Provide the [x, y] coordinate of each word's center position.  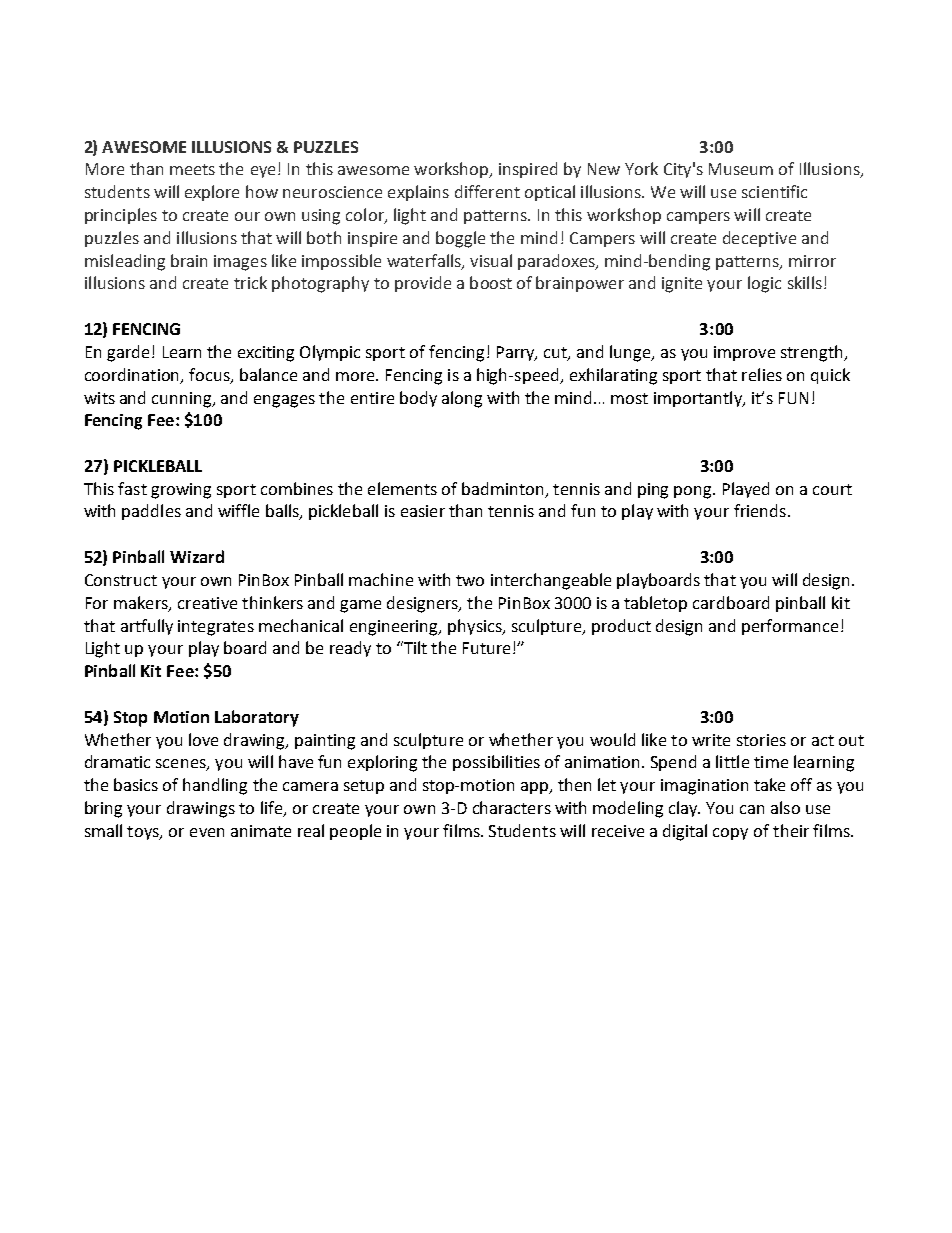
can [752, 809]
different [487, 191]
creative [207, 603]
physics [476, 627]
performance [790, 627]
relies [762, 374]
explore [212, 193]
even [207, 832]
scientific [774, 191]
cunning [183, 400]
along [462, 399]
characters [512, 807]
